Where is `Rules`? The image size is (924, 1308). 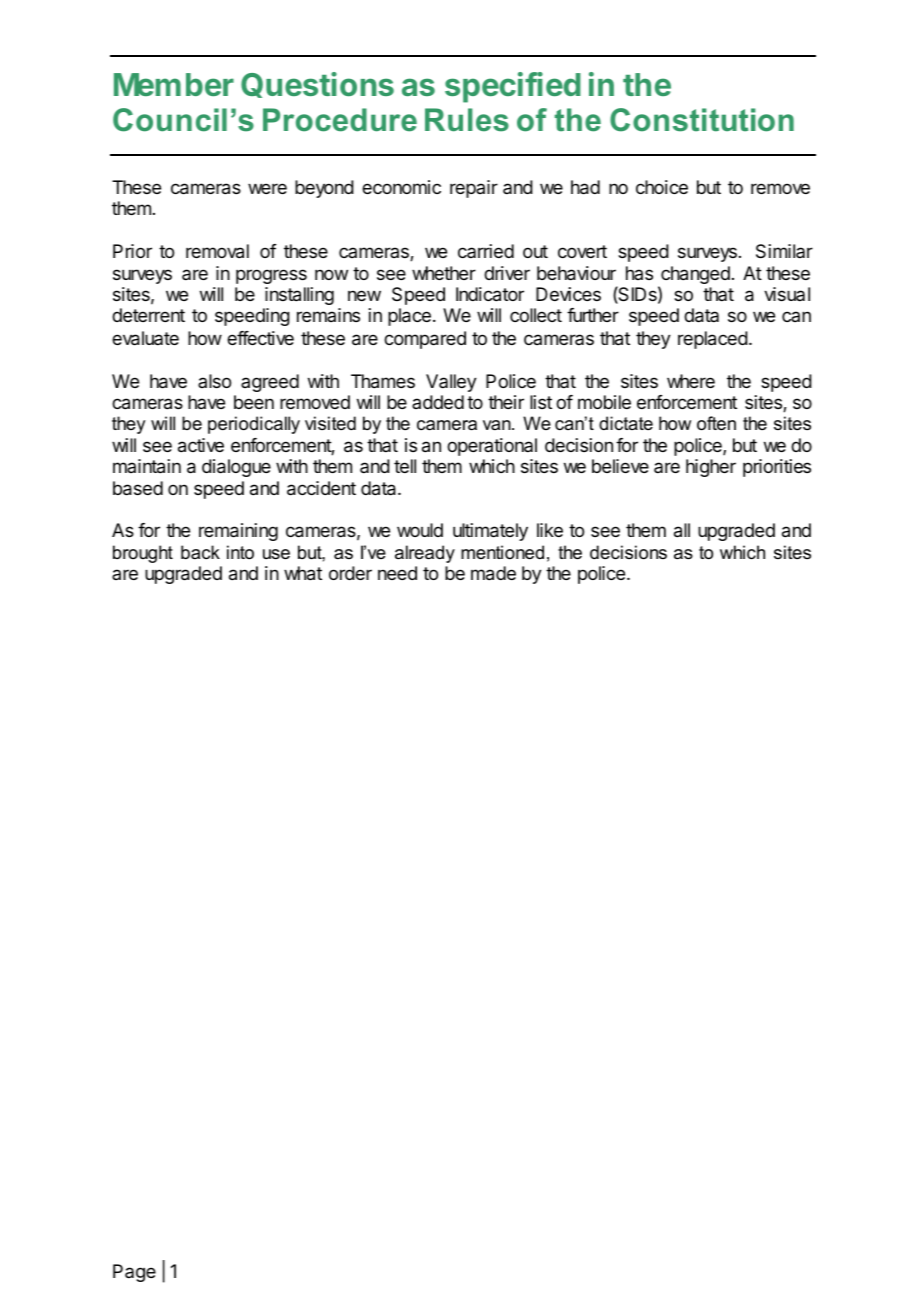
Rules is located at coordinates (467, 120).
